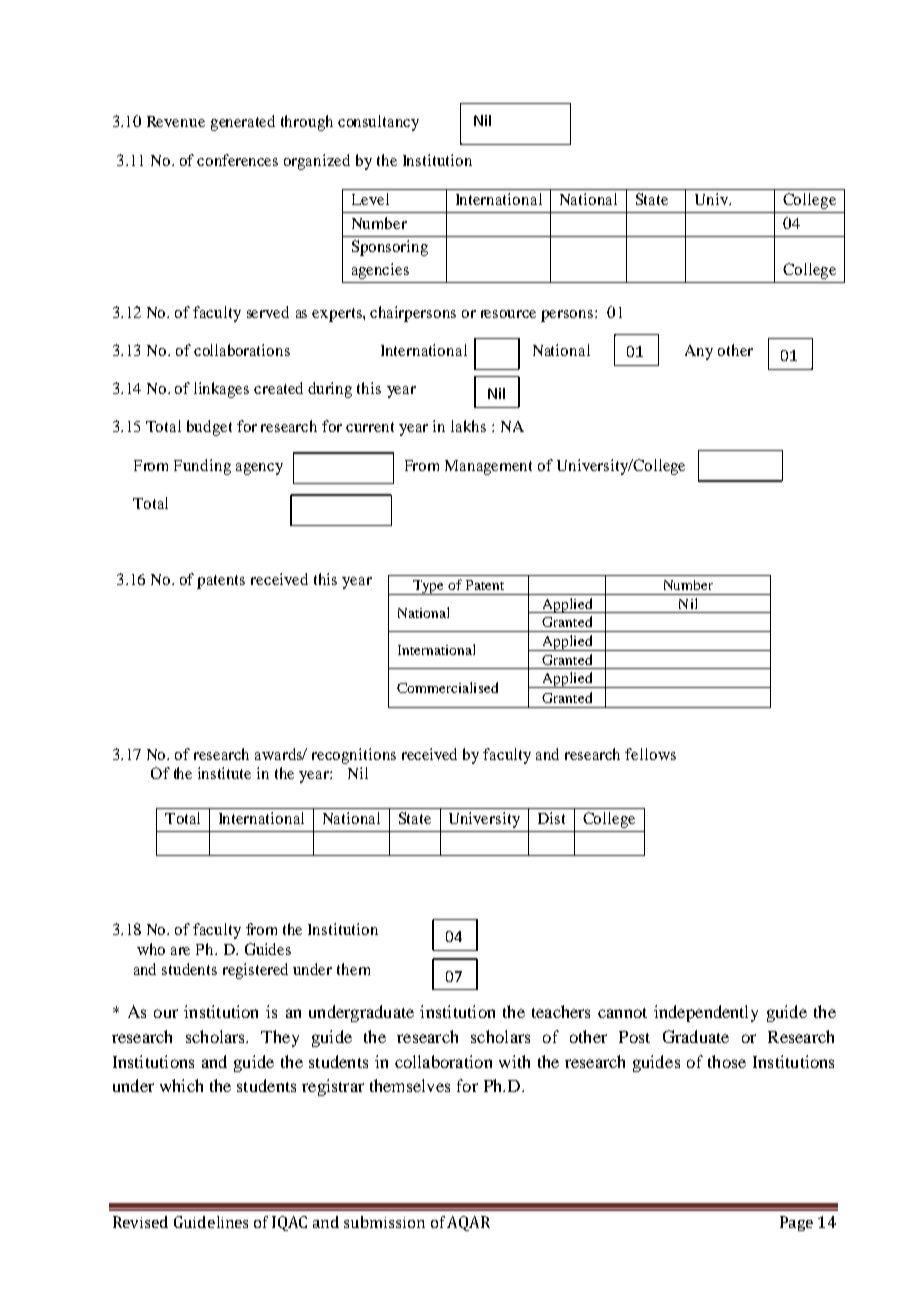  Describe the element at coordinates (378, 123) in the image. I see `consultancy` at that location.
